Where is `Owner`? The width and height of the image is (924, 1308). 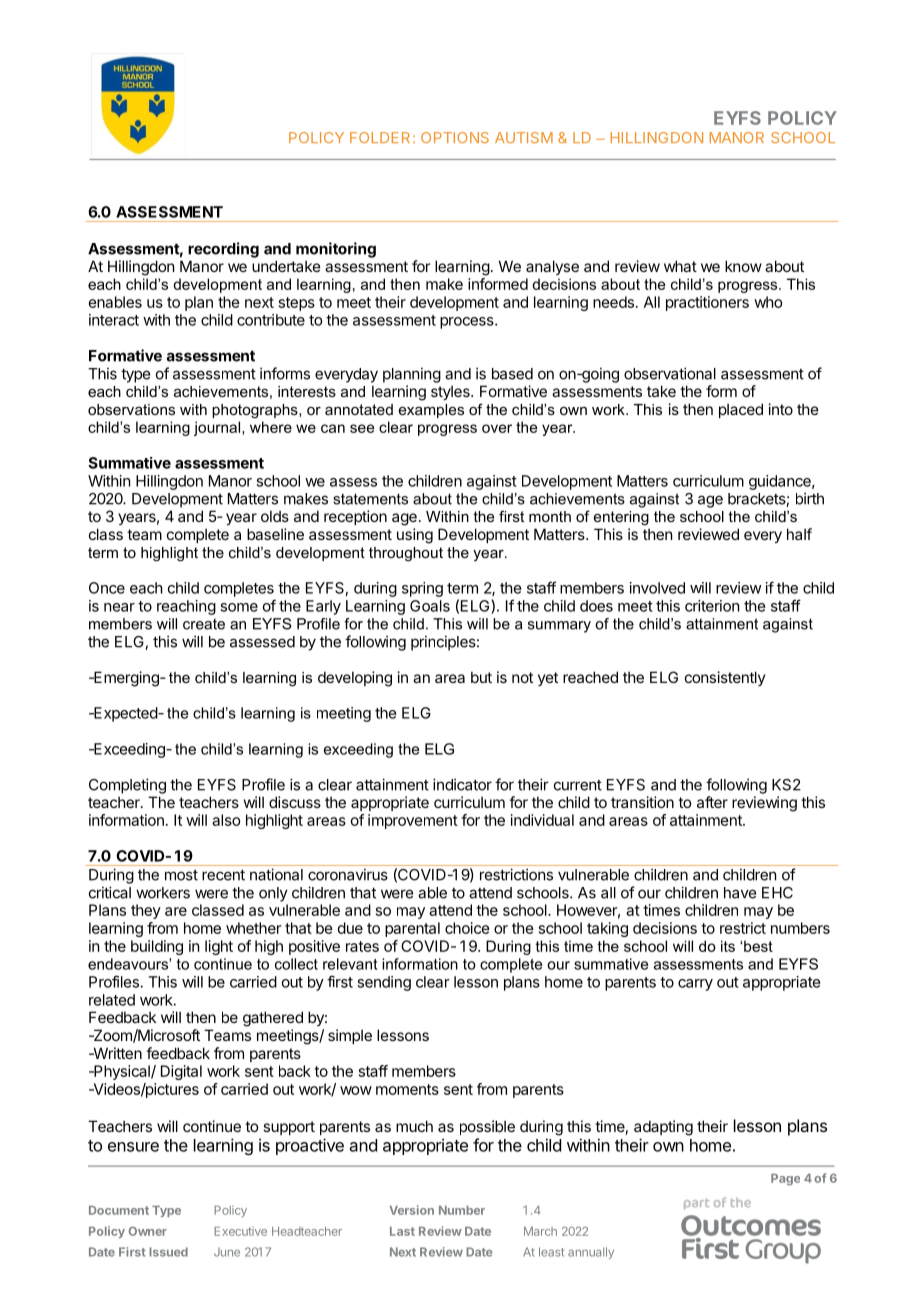 Owner is located at coordinates (148, 1231).
